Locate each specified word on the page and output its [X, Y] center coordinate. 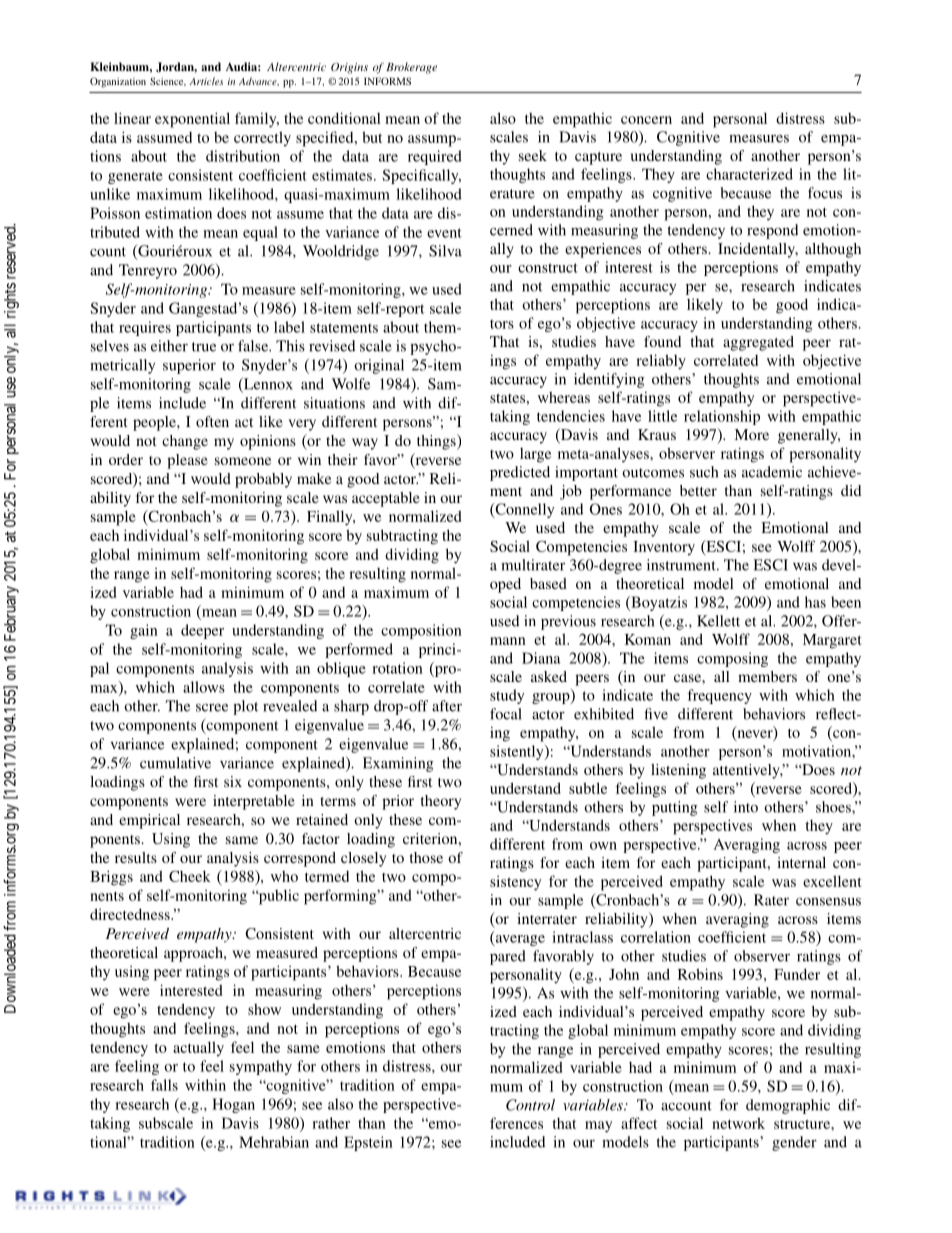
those [426, 857]
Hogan [233, 1105]
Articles [206, 81]
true [204, 347]
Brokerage [411, 68]
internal [801, 862]
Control [530, 1105]
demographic [788, 1106]
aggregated [758, 343]
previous [568, 622]
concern [646, 120]
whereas [564, 397]
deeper [202, 631]
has [815, 602]
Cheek [190, 876]
